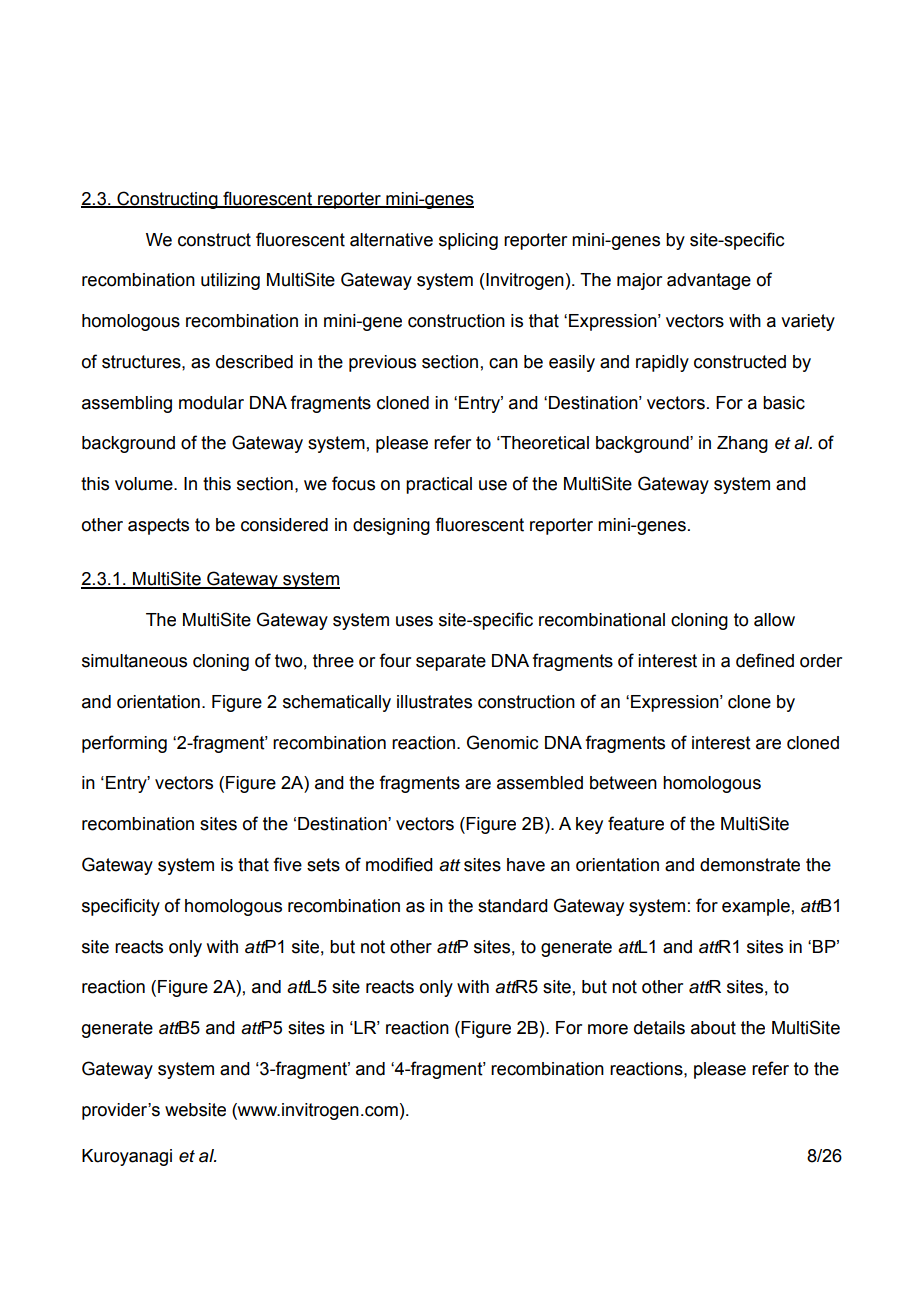 This page has height=1308, width=924. I want to click on performing, so click(124, 744).
